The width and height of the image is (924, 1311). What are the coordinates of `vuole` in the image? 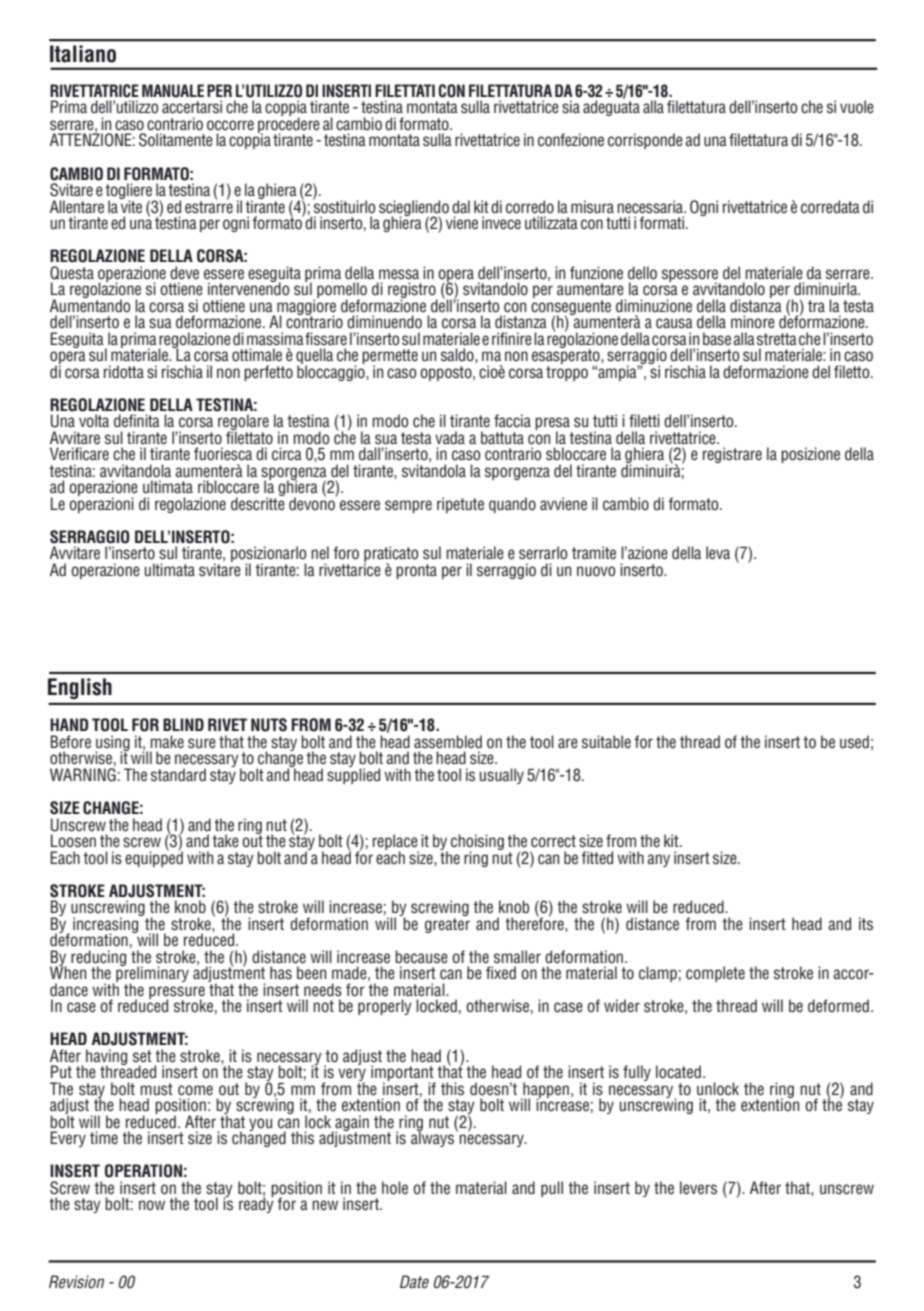 It's located at (857, 107).
